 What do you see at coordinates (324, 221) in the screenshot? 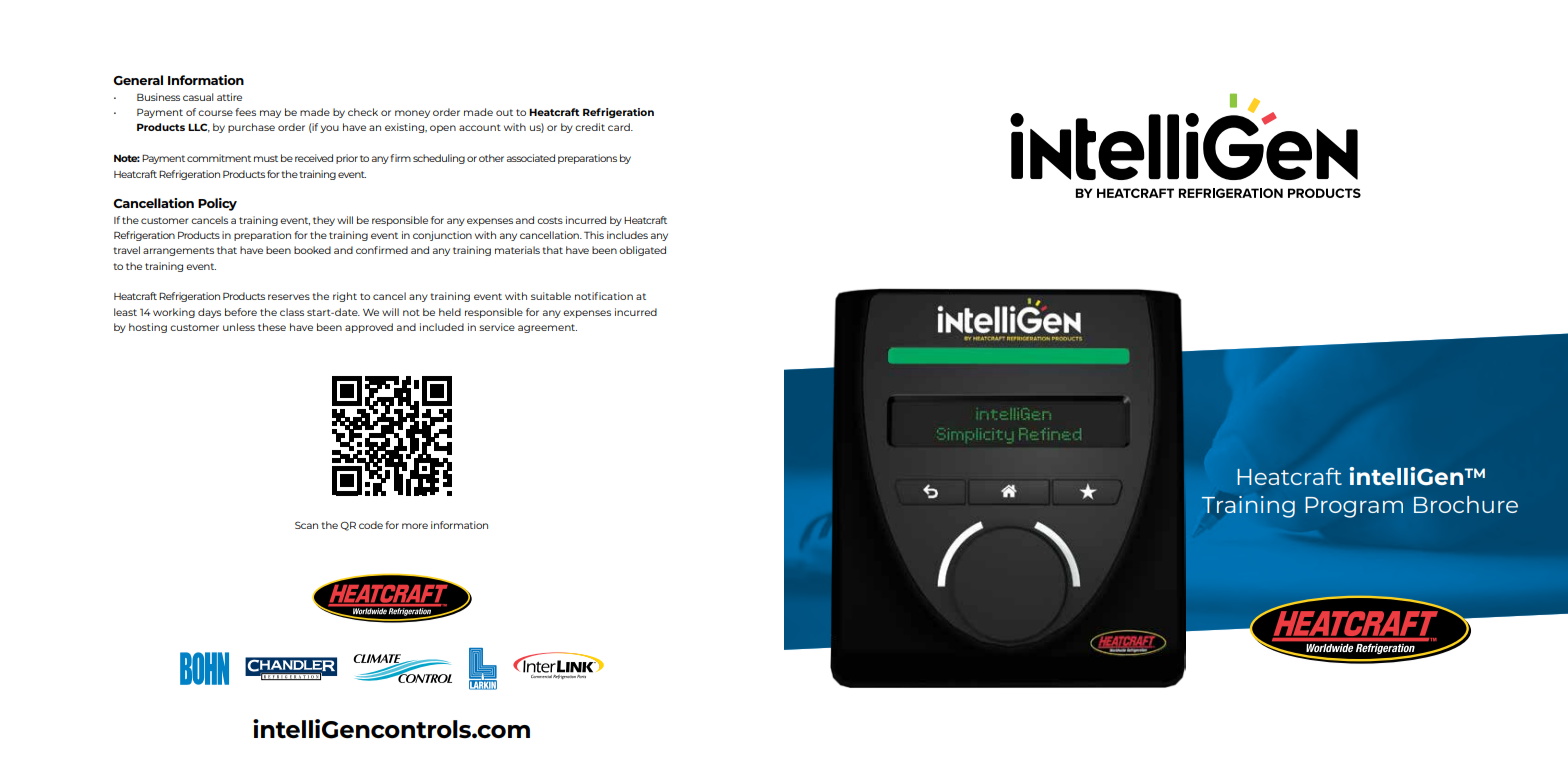
I see `they` at bounding box center [324, 221].
